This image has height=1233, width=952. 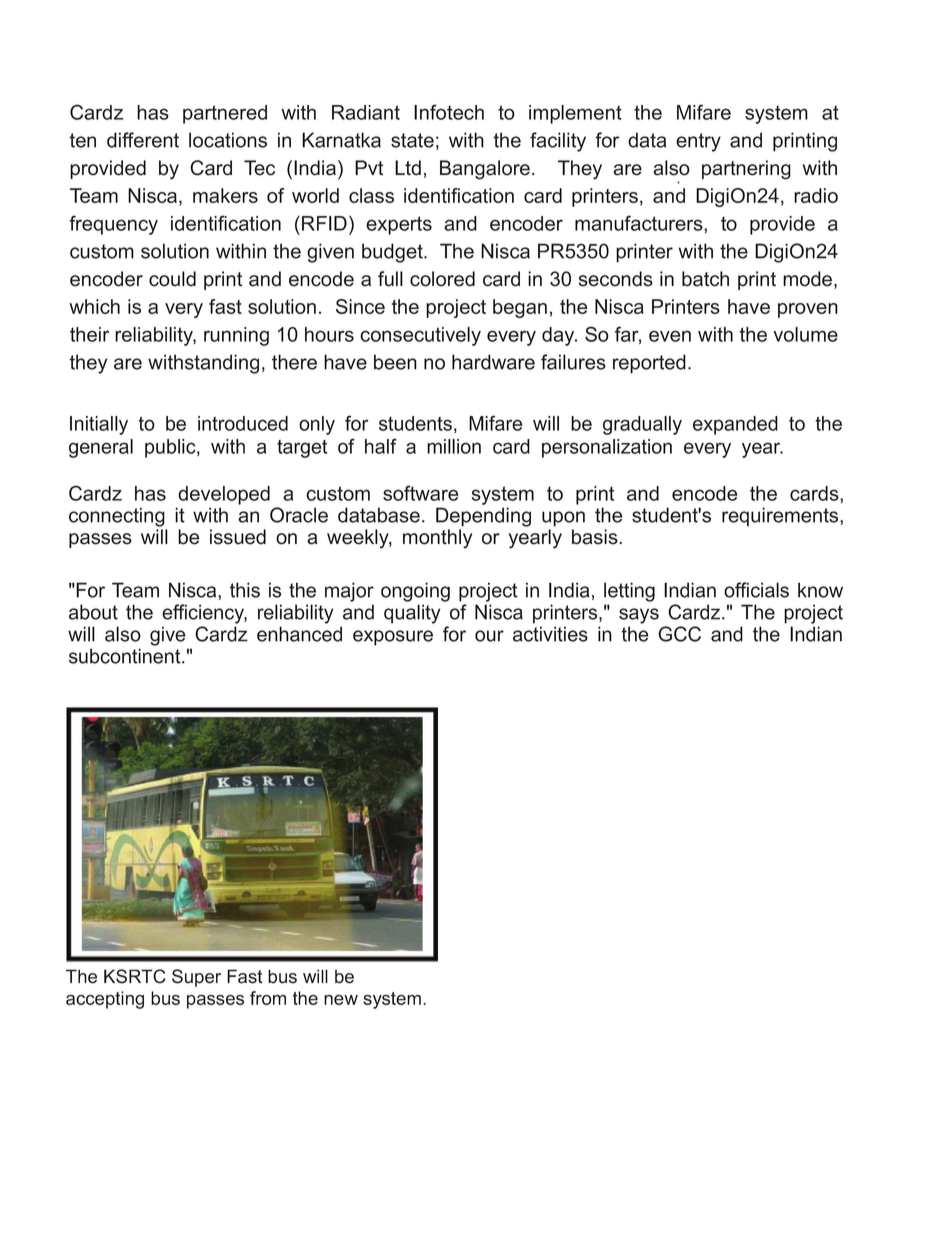 What do you see at coordinates (698, 142) in the image?
I see `entry` at bounding box center [698, 142].
